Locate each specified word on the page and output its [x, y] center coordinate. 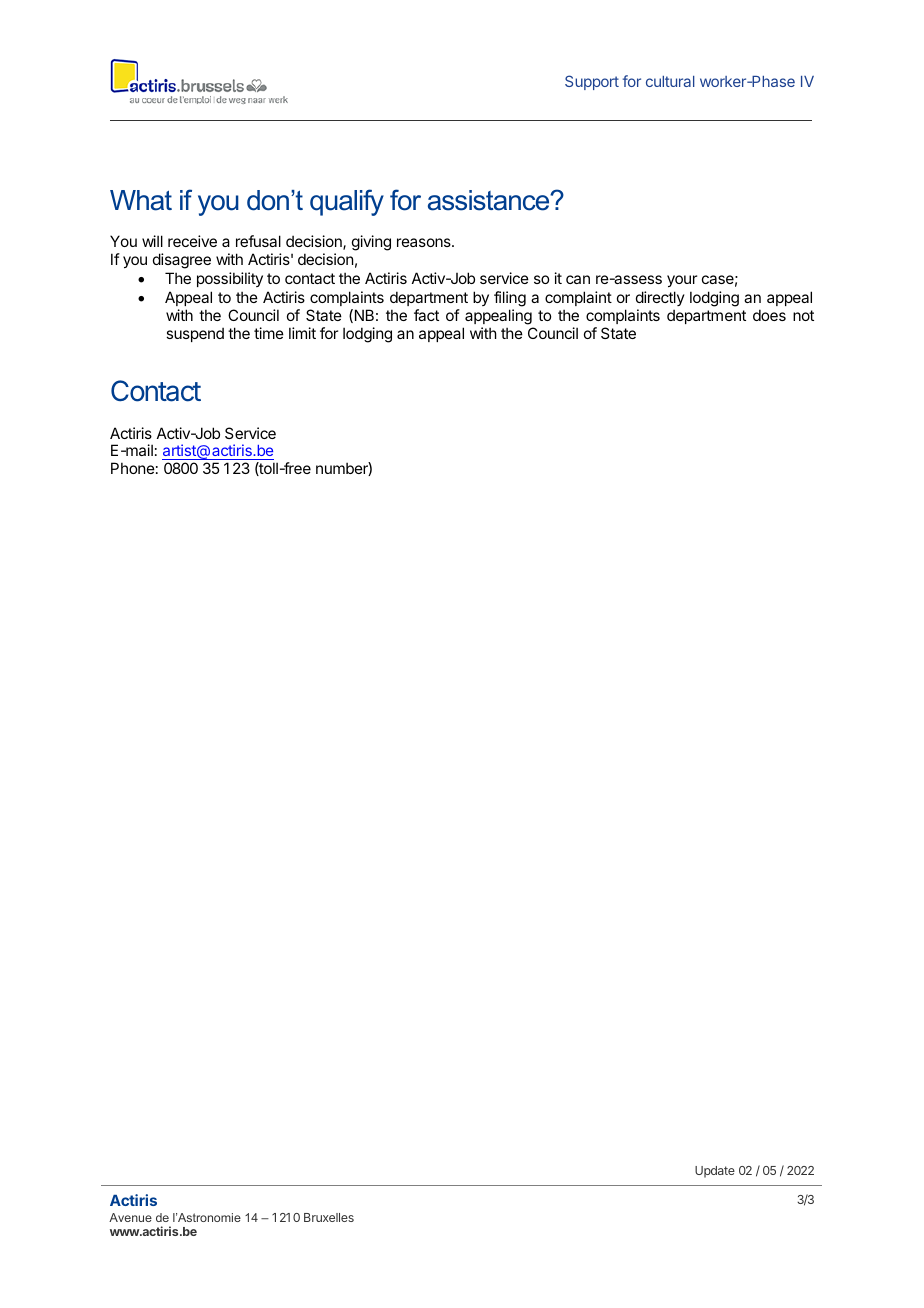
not [803, 315]
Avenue [130, 1217]
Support [592, 82]
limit [302, 333]
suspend [195, 334]
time [269, 333]
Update [715, 1172]
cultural [670, 81]
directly [660, 300]
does [769, 315]
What [141, 200]
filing [510, 300]
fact [426, 315]
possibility [230, 279]
